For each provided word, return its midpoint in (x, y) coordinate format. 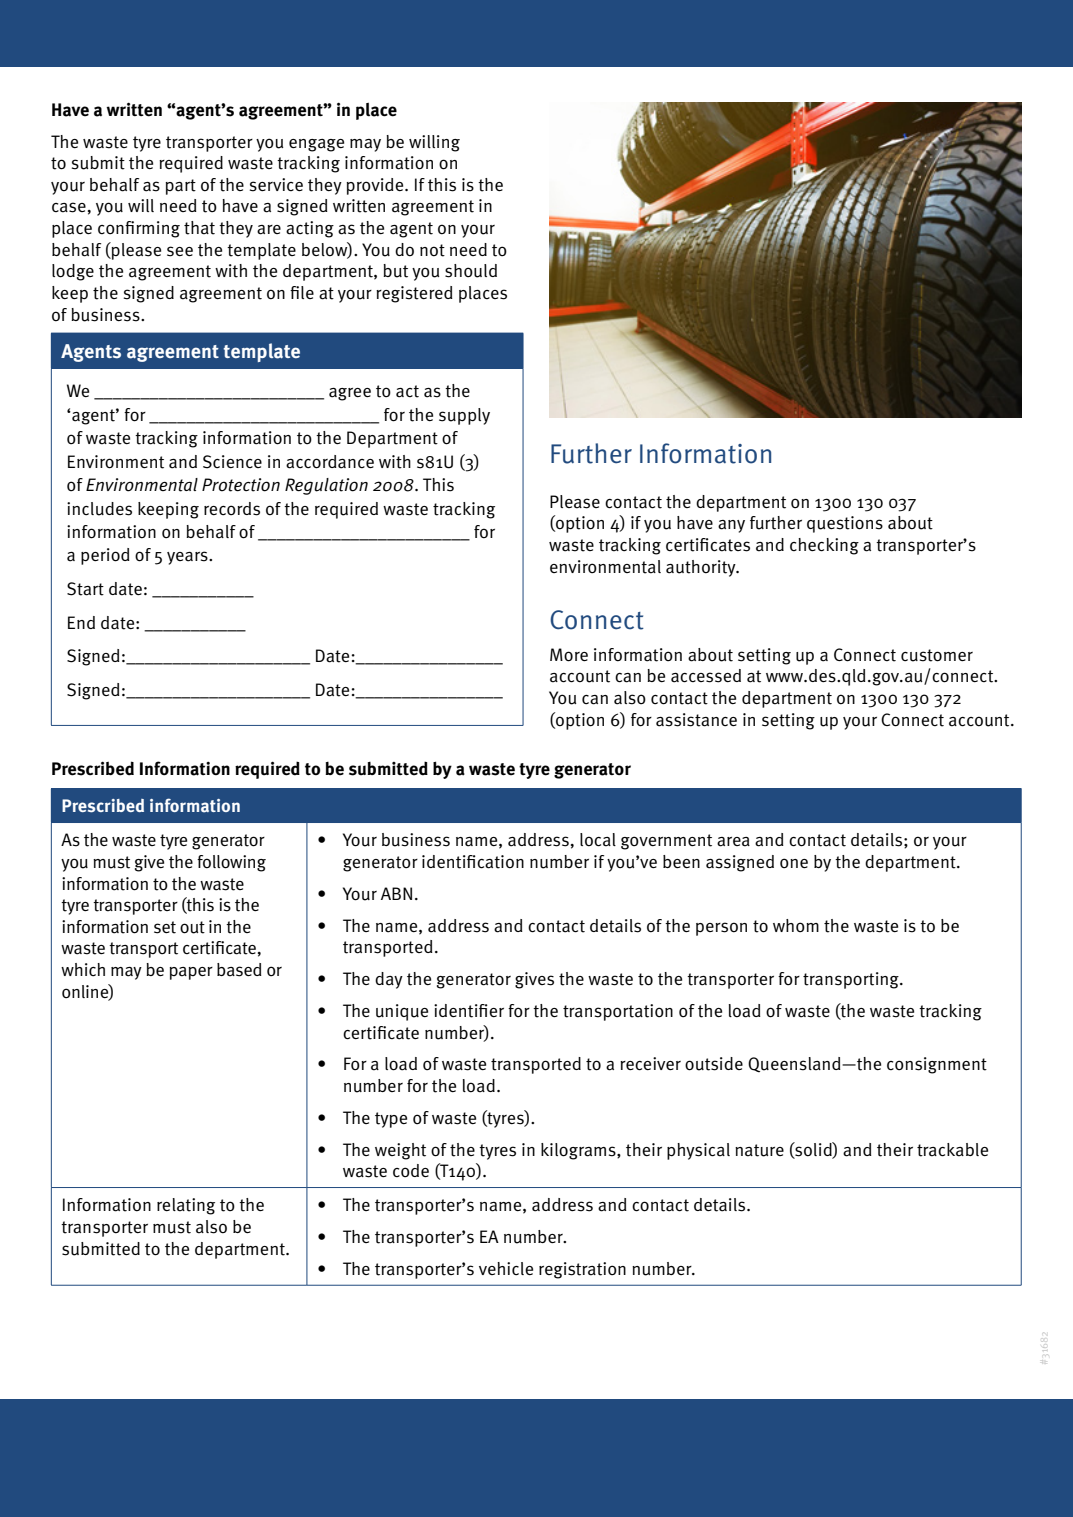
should (471, 271)
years (188, 558)
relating (186, 1206)
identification (473, 862)
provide (376, 186)
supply (464, 416)
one (794, 863)
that (199, 228)
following (231, 863)
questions (845, 524)
